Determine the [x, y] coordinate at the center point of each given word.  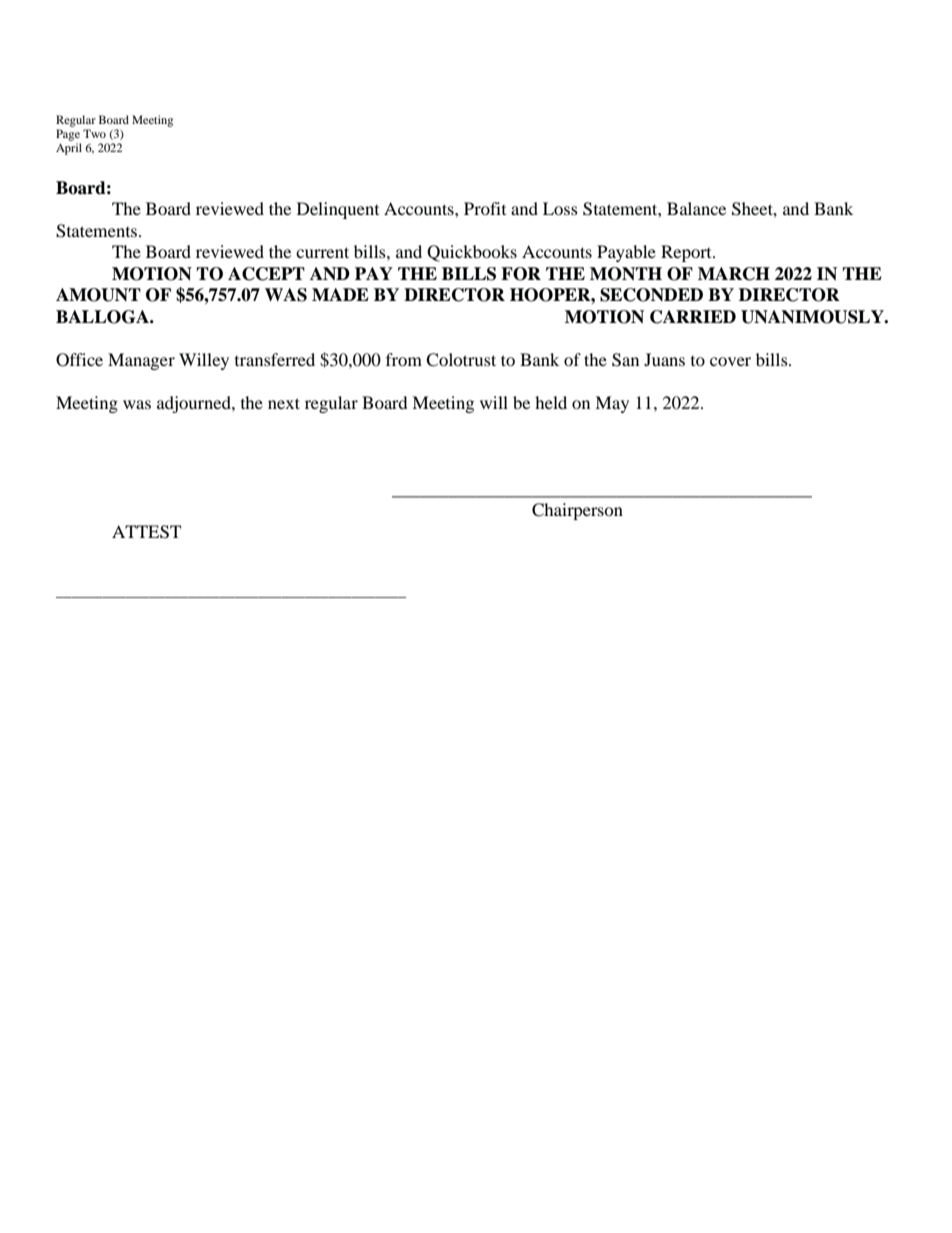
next [284, 403]
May [612, 404]
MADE [340, 294]
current [322, 252]
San [625, 360]
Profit [485, 208]
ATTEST [146, 532]
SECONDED [651, 295]
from [404, 359]
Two [94, 133]
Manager [141, 361]
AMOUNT [98, 295]
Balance [696, 208]
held [551, 402]
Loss [560, 208]
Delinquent [338, 210]
